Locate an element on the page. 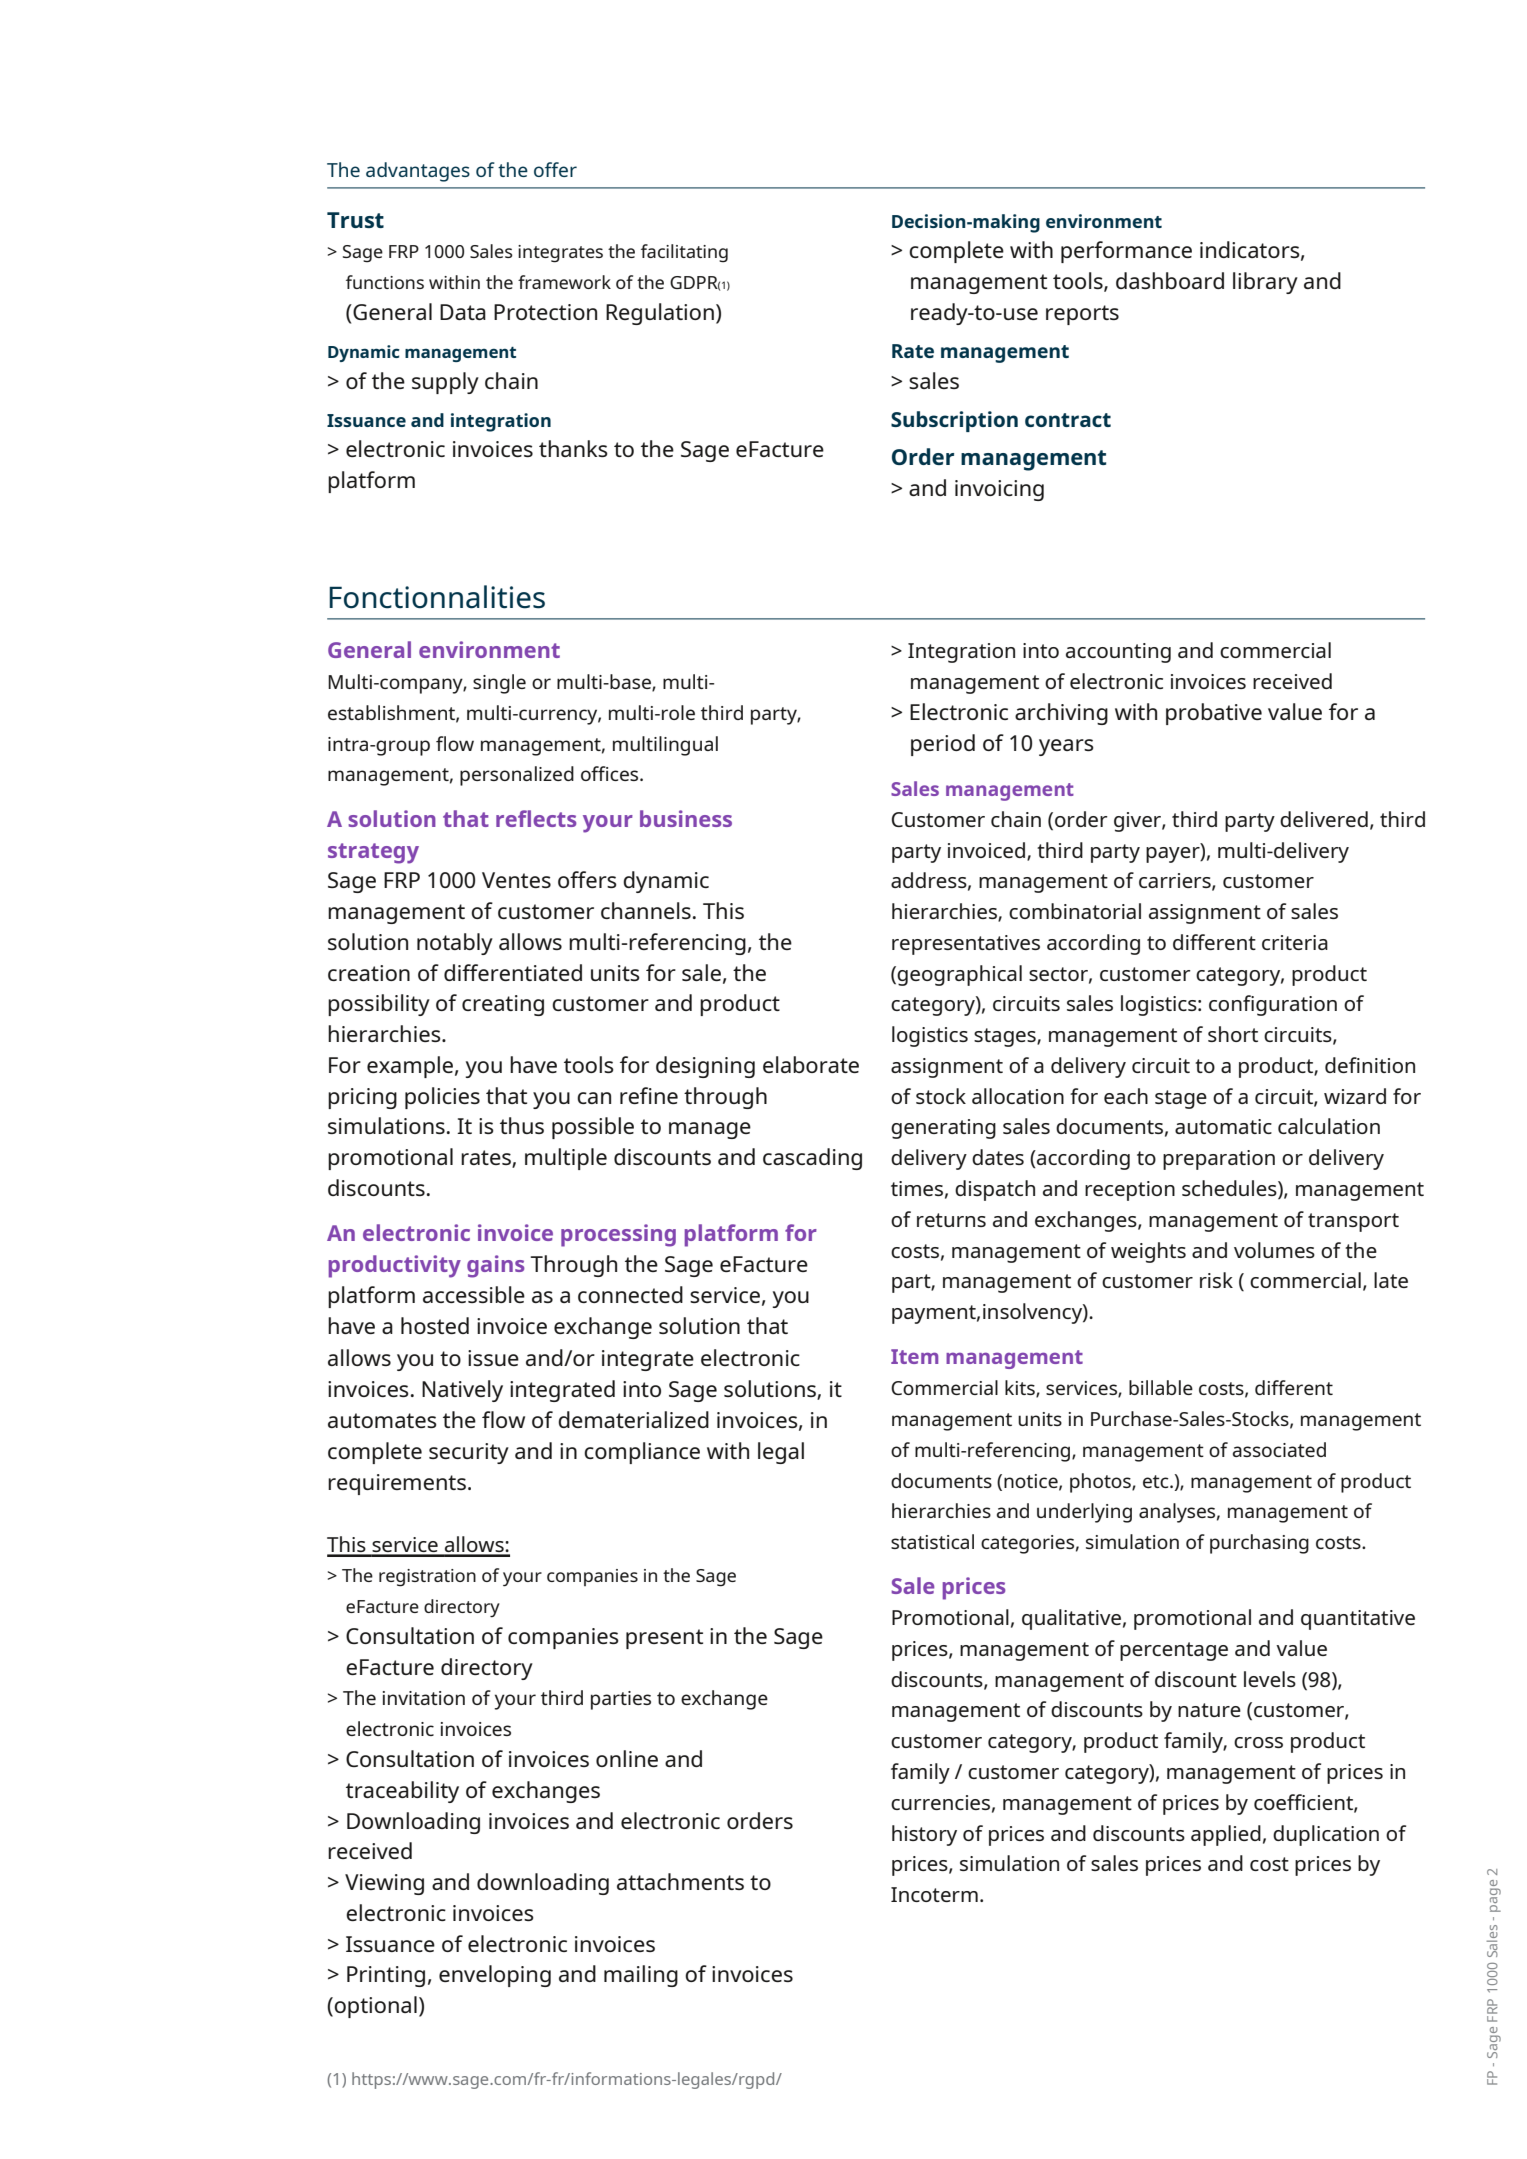 The image size is (1527, 2159). associated is located at coordinates (1279, 1449).
